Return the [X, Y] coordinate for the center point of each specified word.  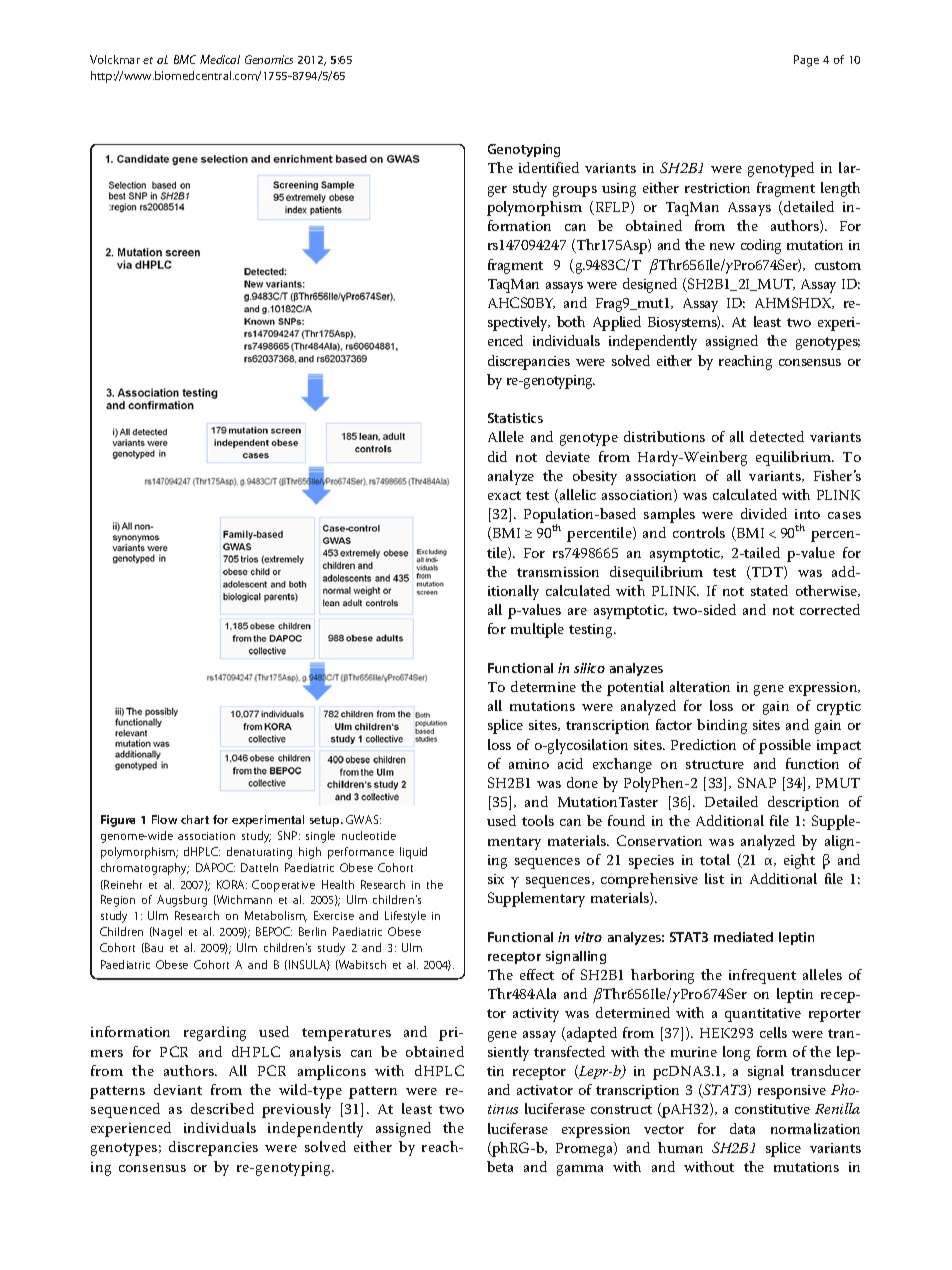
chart [195, 819]
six [496, 879]
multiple [537, 630]
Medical [220, 59]
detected [777, 436]
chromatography [145, 869]
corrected [830, 609]
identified [549, 167]
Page [806, 61]
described [222, 1108]
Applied [617, 323]
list [714, 878]
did [497, 456]
